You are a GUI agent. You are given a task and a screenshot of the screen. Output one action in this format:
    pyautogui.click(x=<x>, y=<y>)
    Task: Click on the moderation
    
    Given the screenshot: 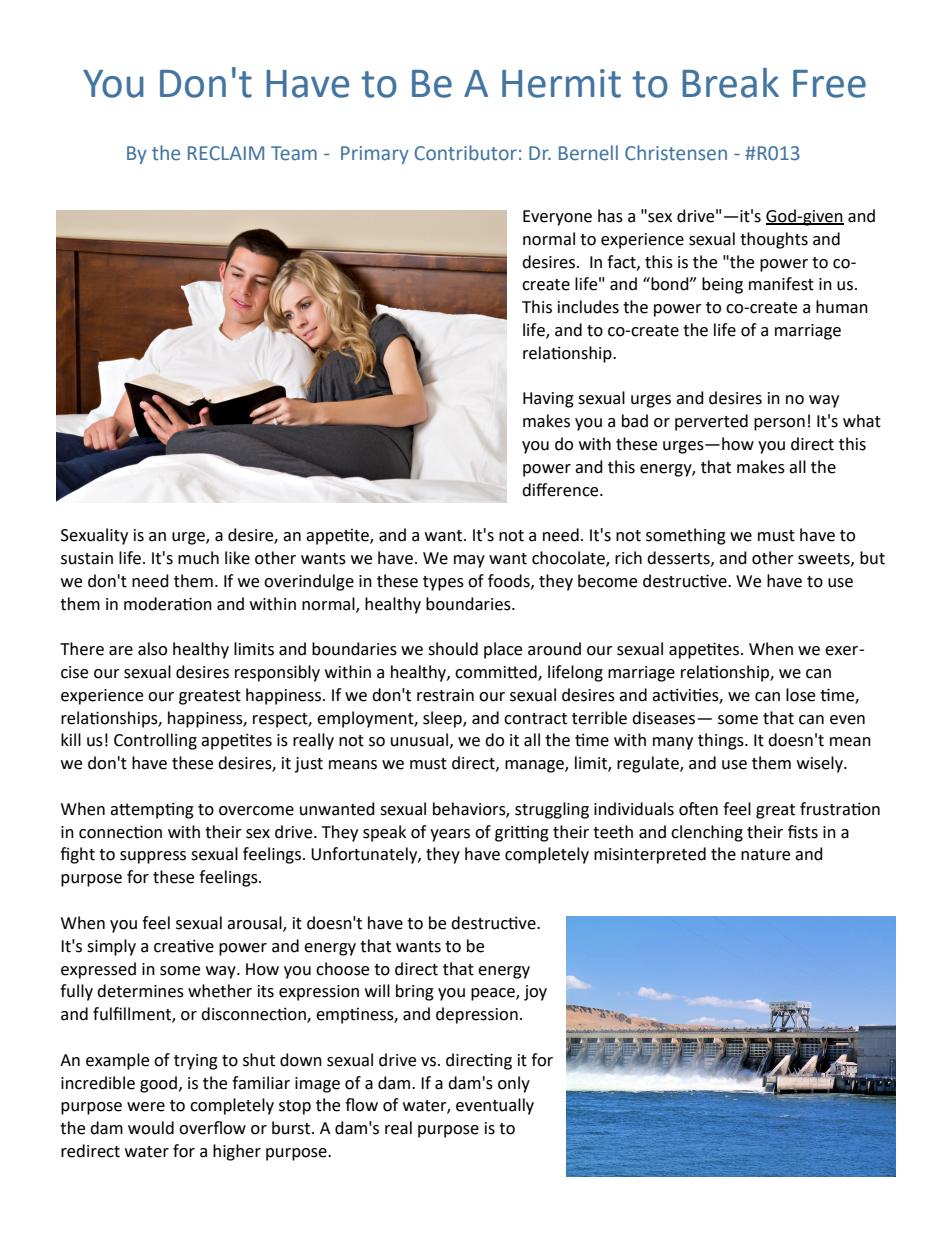 What is the action you would take?
    pyautogui.click(x=168, y=604)
